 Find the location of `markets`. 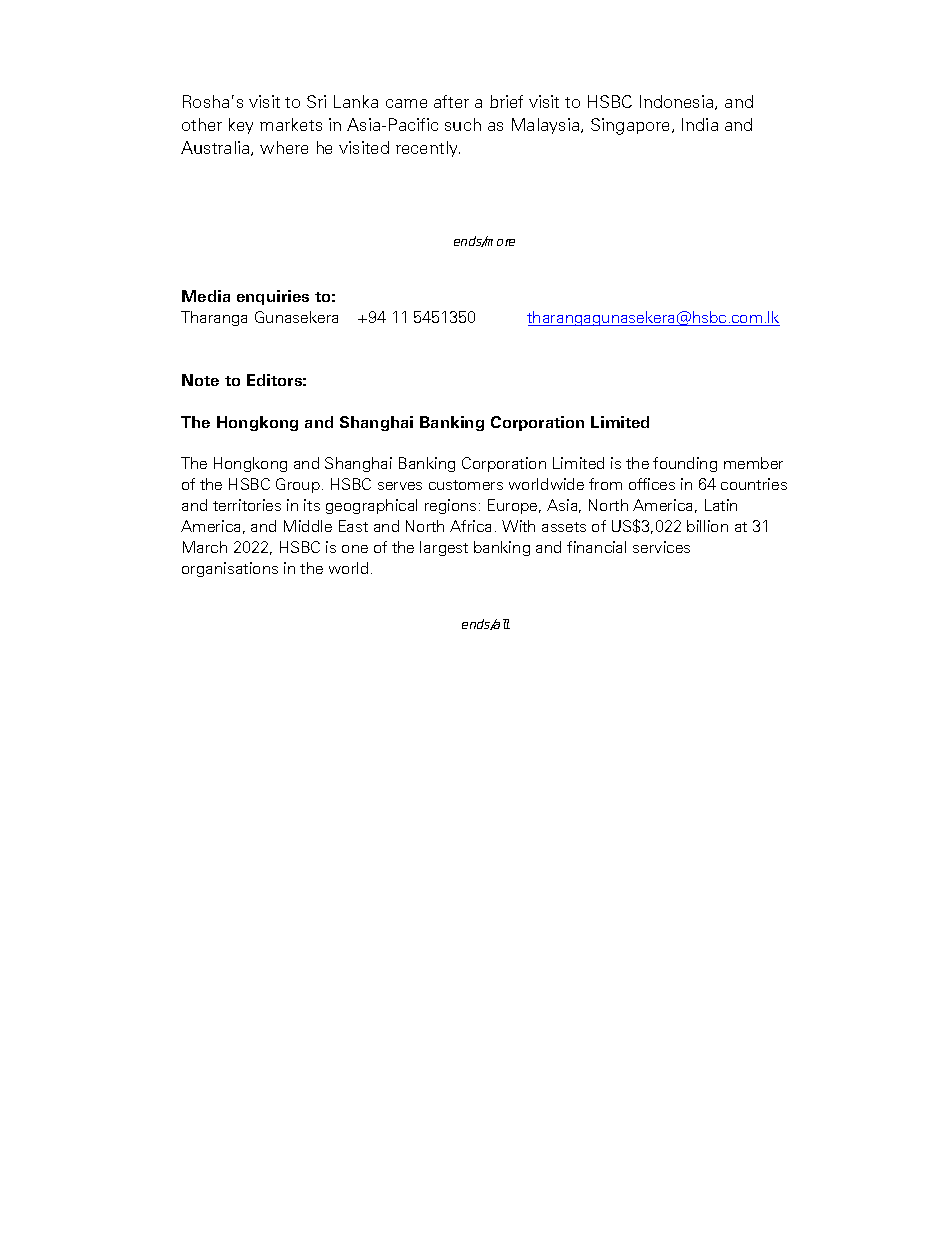

markets is located at coordinates (291, 124).
